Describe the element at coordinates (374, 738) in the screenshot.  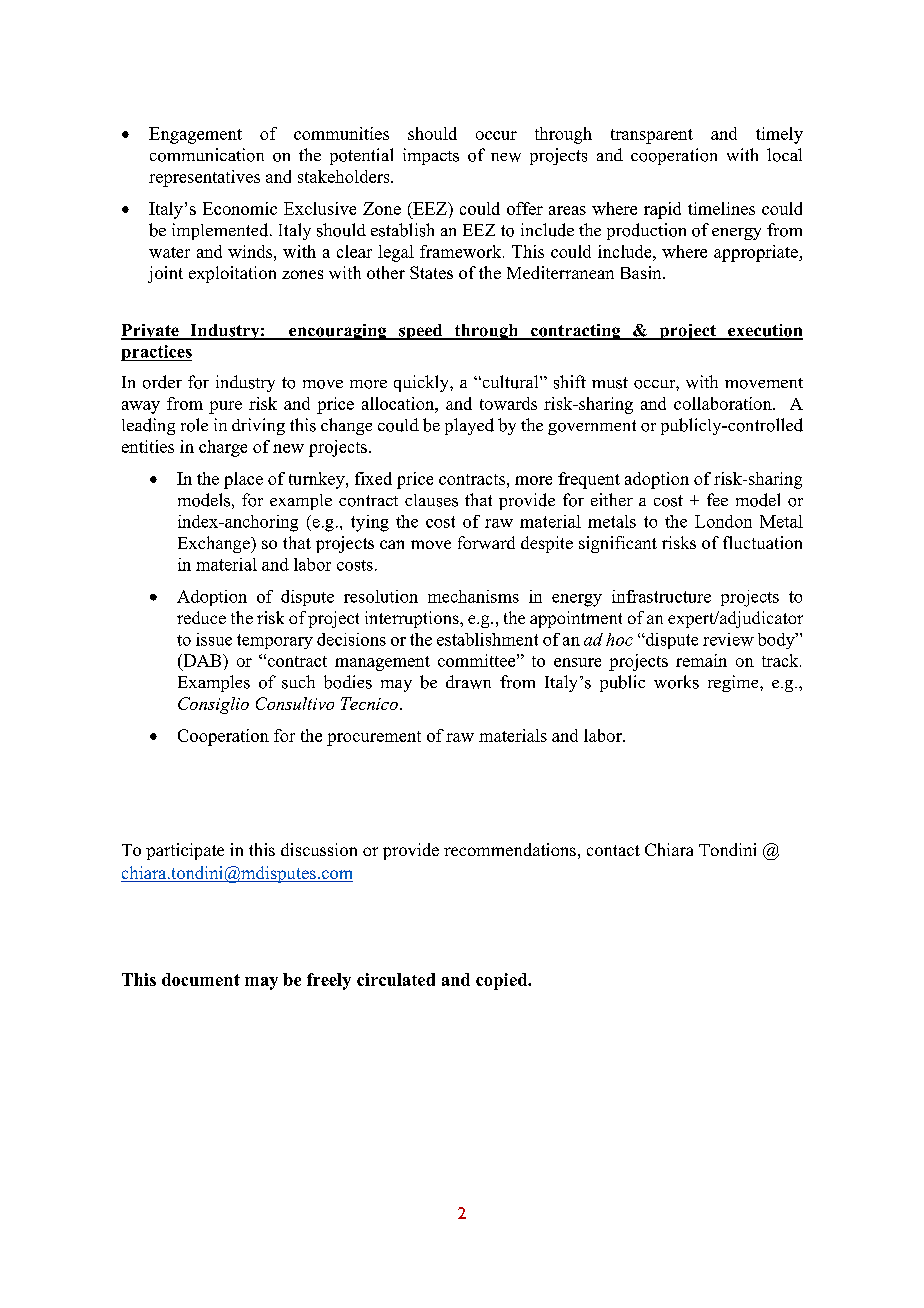
I see `procurement` at that location.
